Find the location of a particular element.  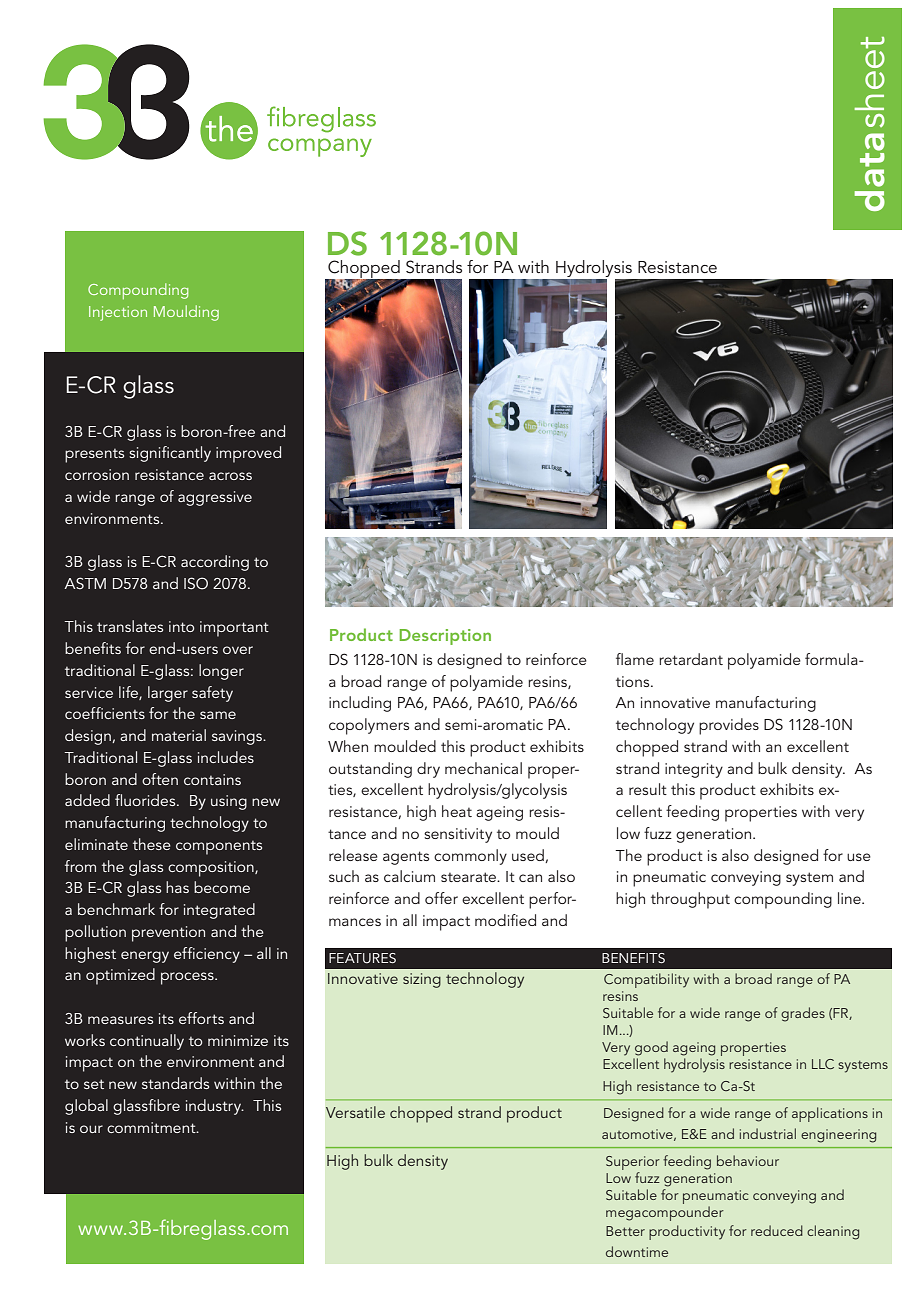

improved is located at coordinates (248, 454).
